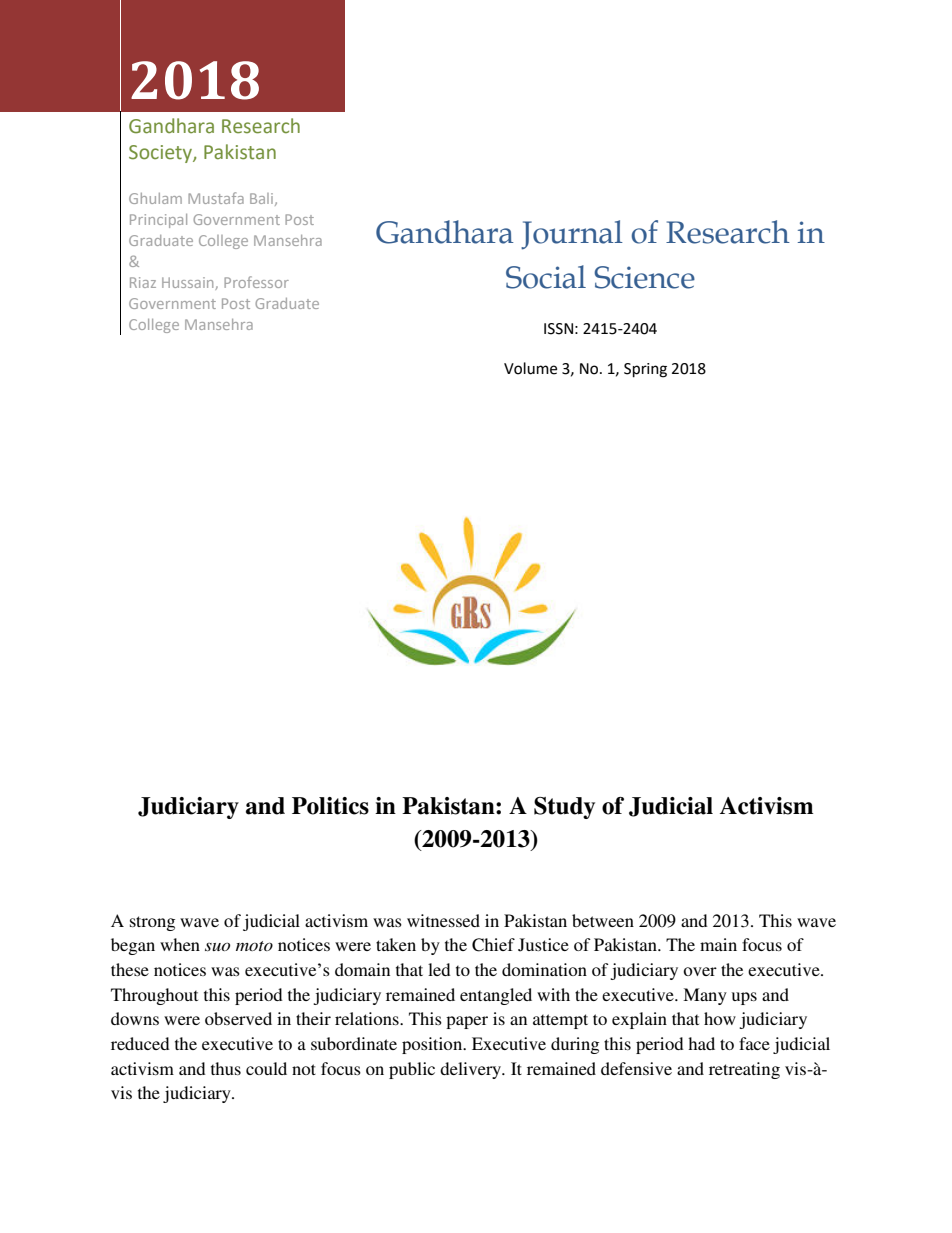 This page has height=1233, width=952. Describe the element at coordinates (564, 808) in the page. I see `Study` at that location.
